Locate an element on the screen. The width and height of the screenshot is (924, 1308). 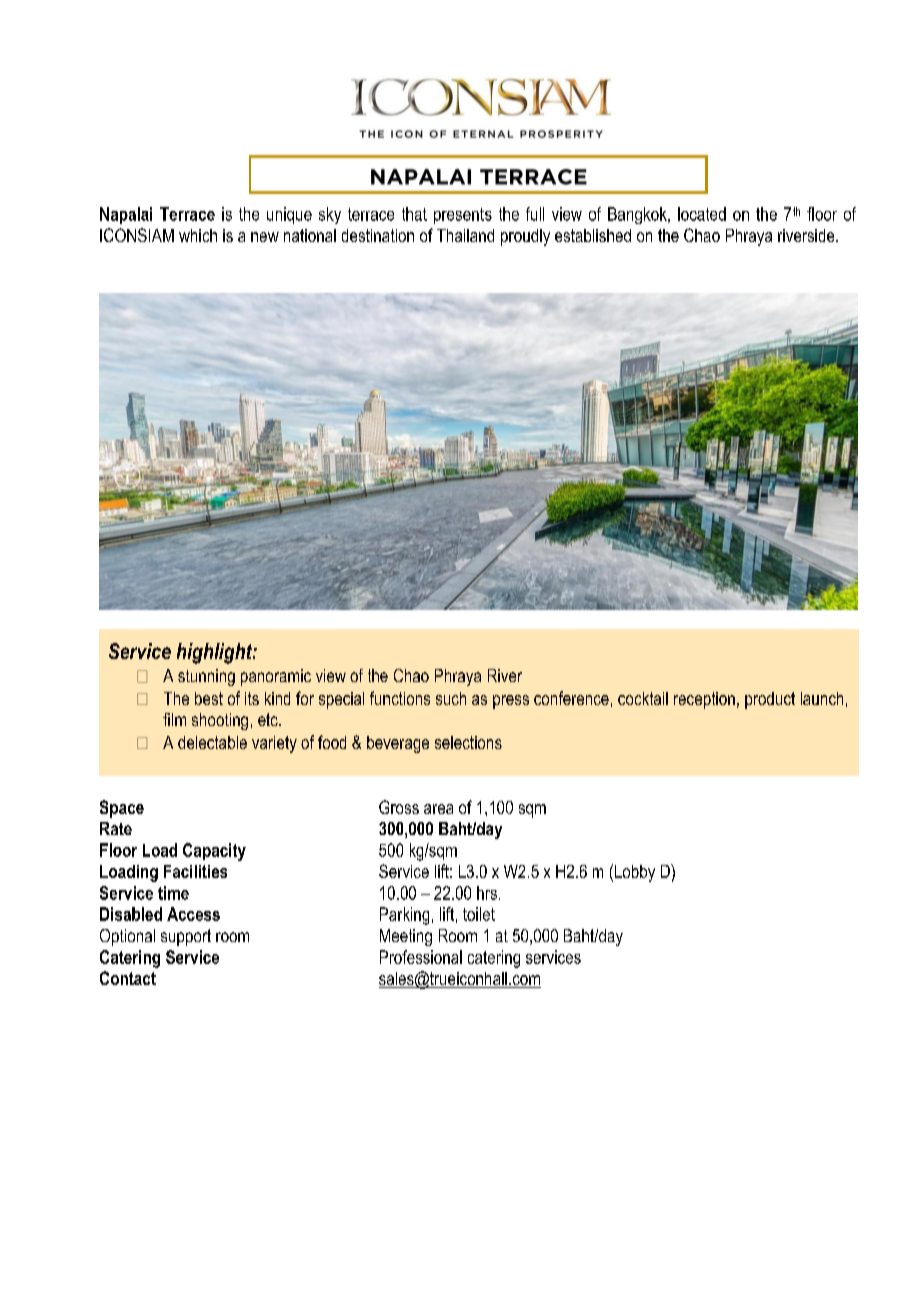
best is located at coordinates (209, 698).
